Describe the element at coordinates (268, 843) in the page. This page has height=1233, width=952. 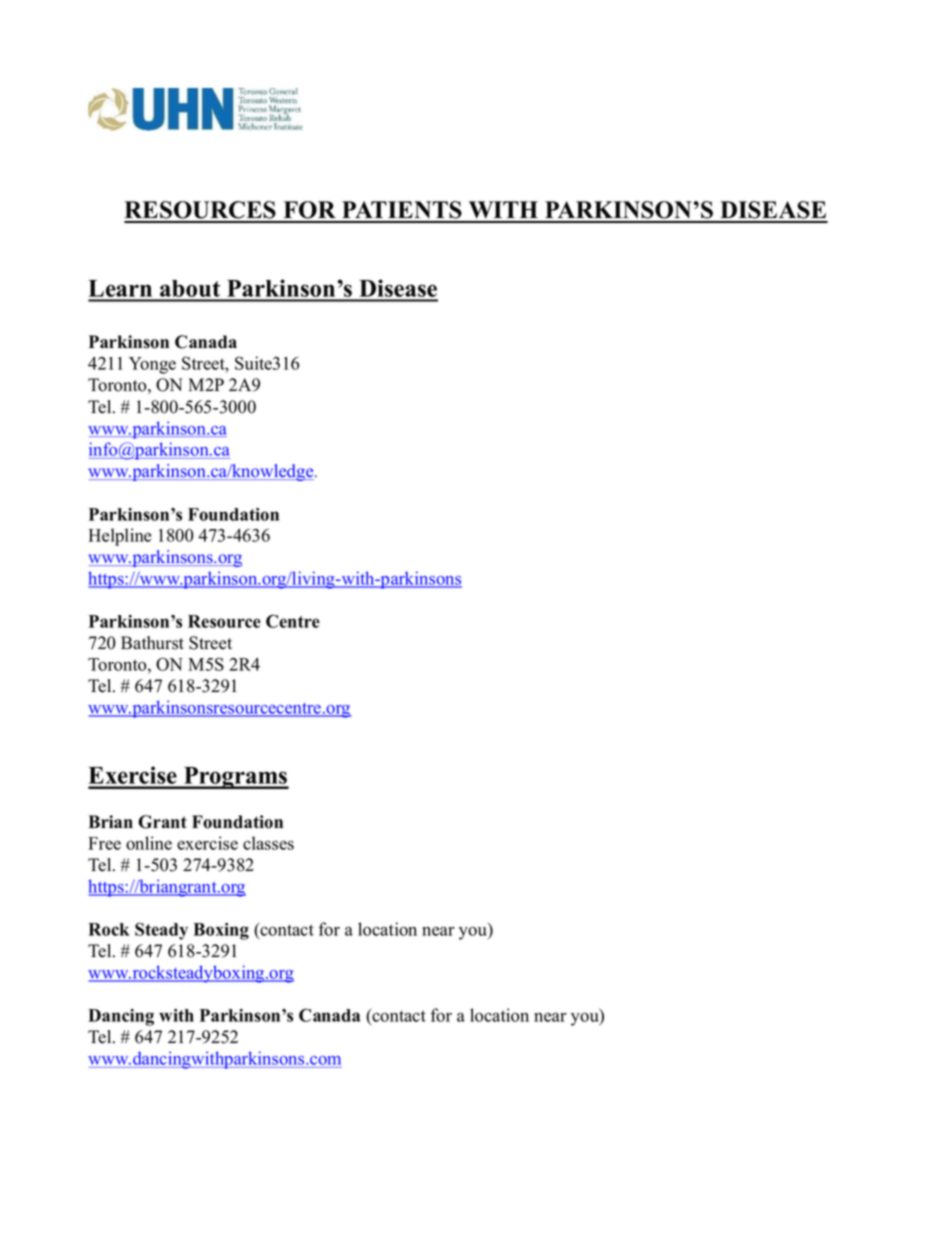
I see `classes` at that location.
